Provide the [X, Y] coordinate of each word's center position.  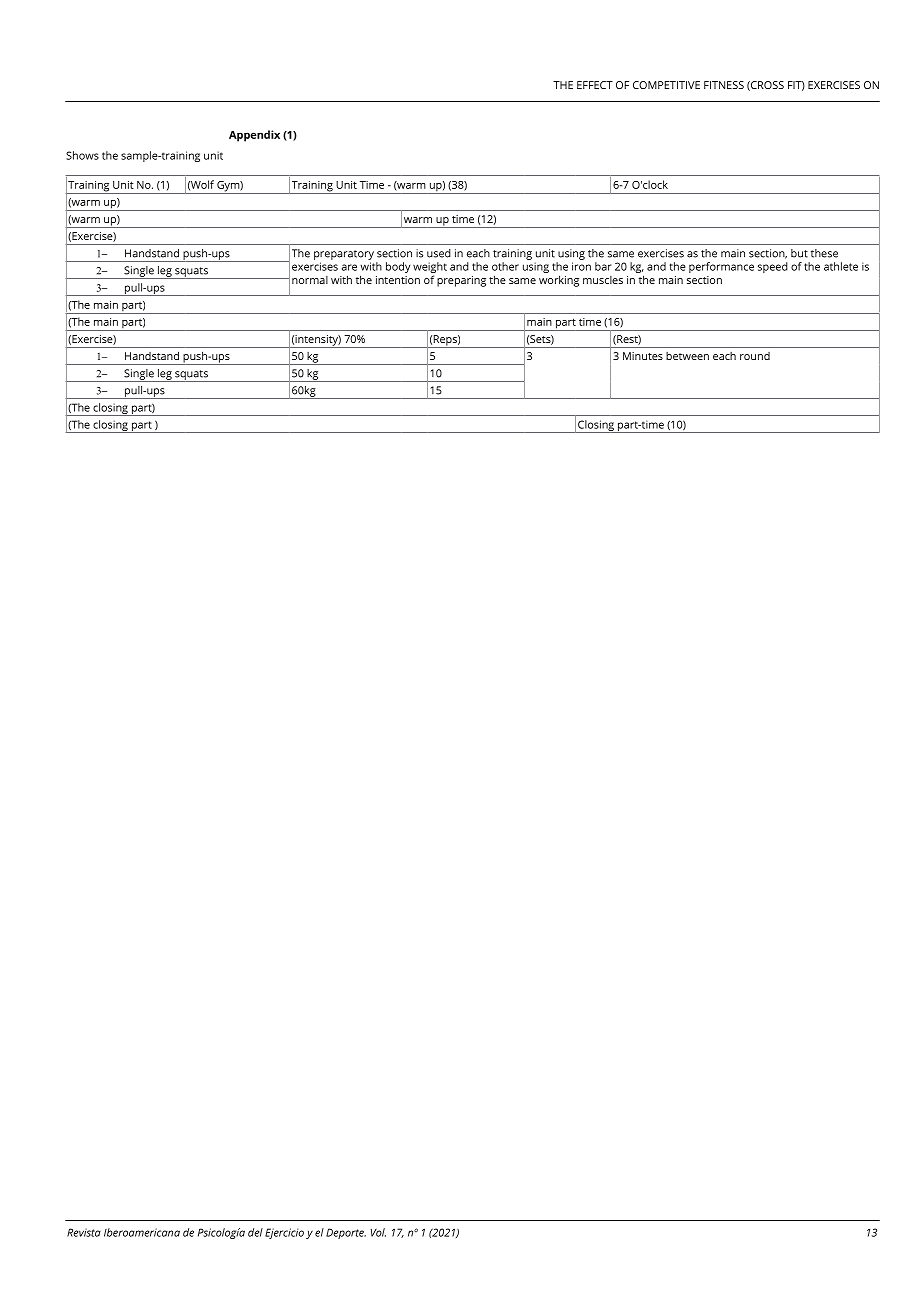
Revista [84, 1232]
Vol [378, 1232]
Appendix [254, 136]
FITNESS [724, 85]
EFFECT [595, 85]
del [255, 1232]
